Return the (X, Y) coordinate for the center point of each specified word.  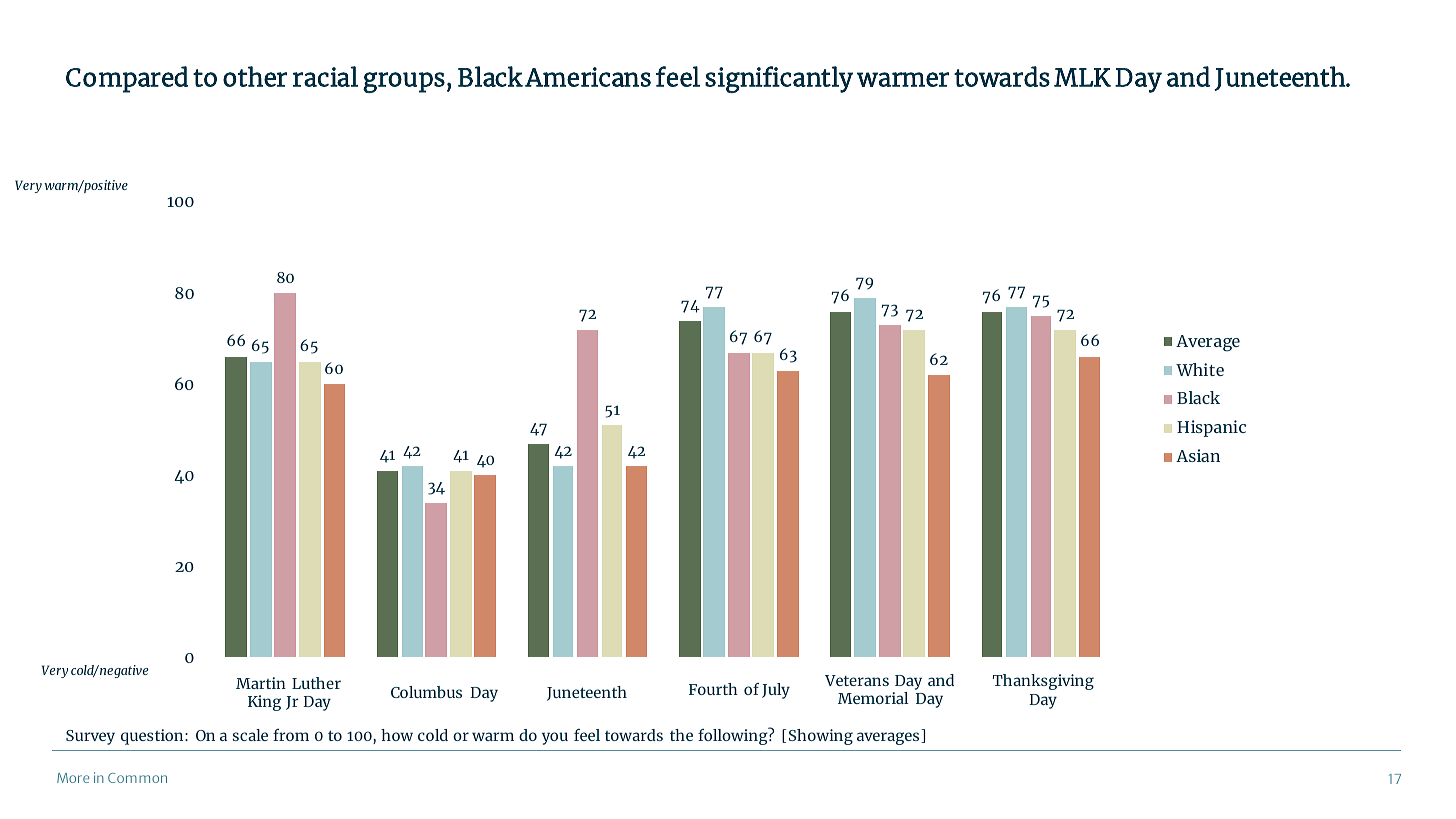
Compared (127, 79)
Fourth (713, 689)
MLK (1082, 77)
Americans (588, 77)
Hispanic (1211, 428)
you (555, 738)
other (255, 76)
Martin (261, 683)
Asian (1198, 455)
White (1200, 369)
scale (250, 735)
